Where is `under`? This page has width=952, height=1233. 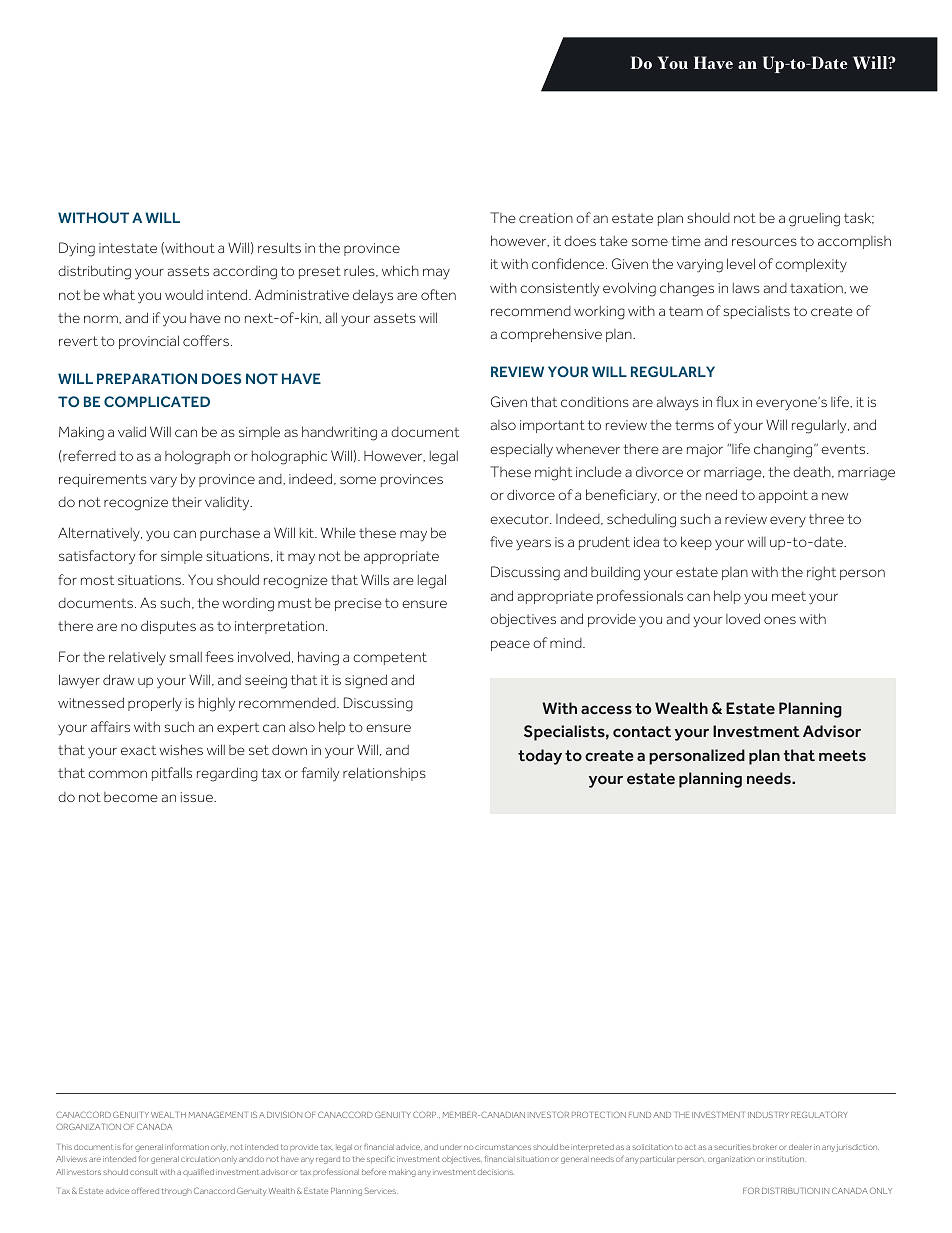 under is located at coordinates (450, 1147).
